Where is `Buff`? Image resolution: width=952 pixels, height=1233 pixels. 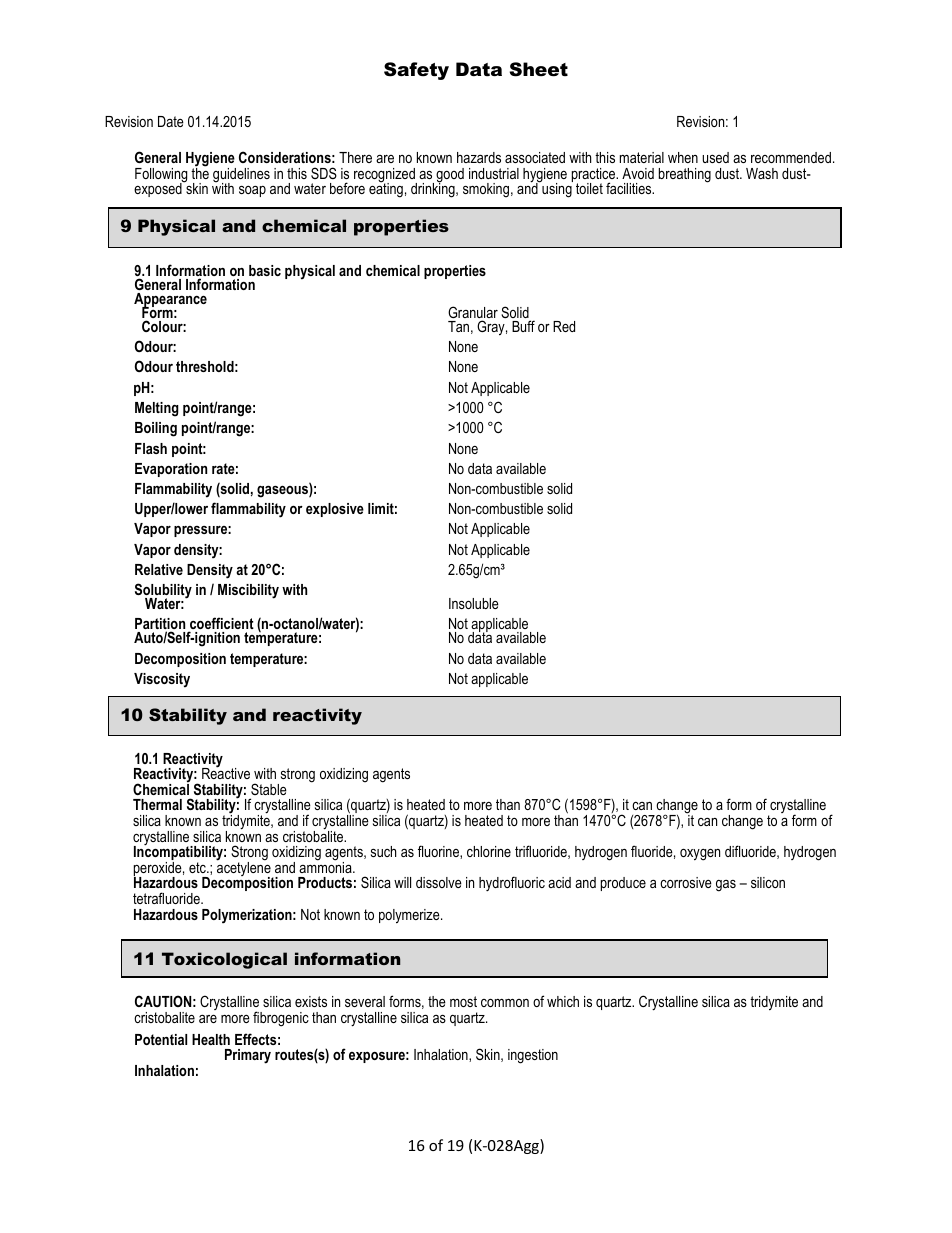
Buff is located at coordinates (523, 326).
